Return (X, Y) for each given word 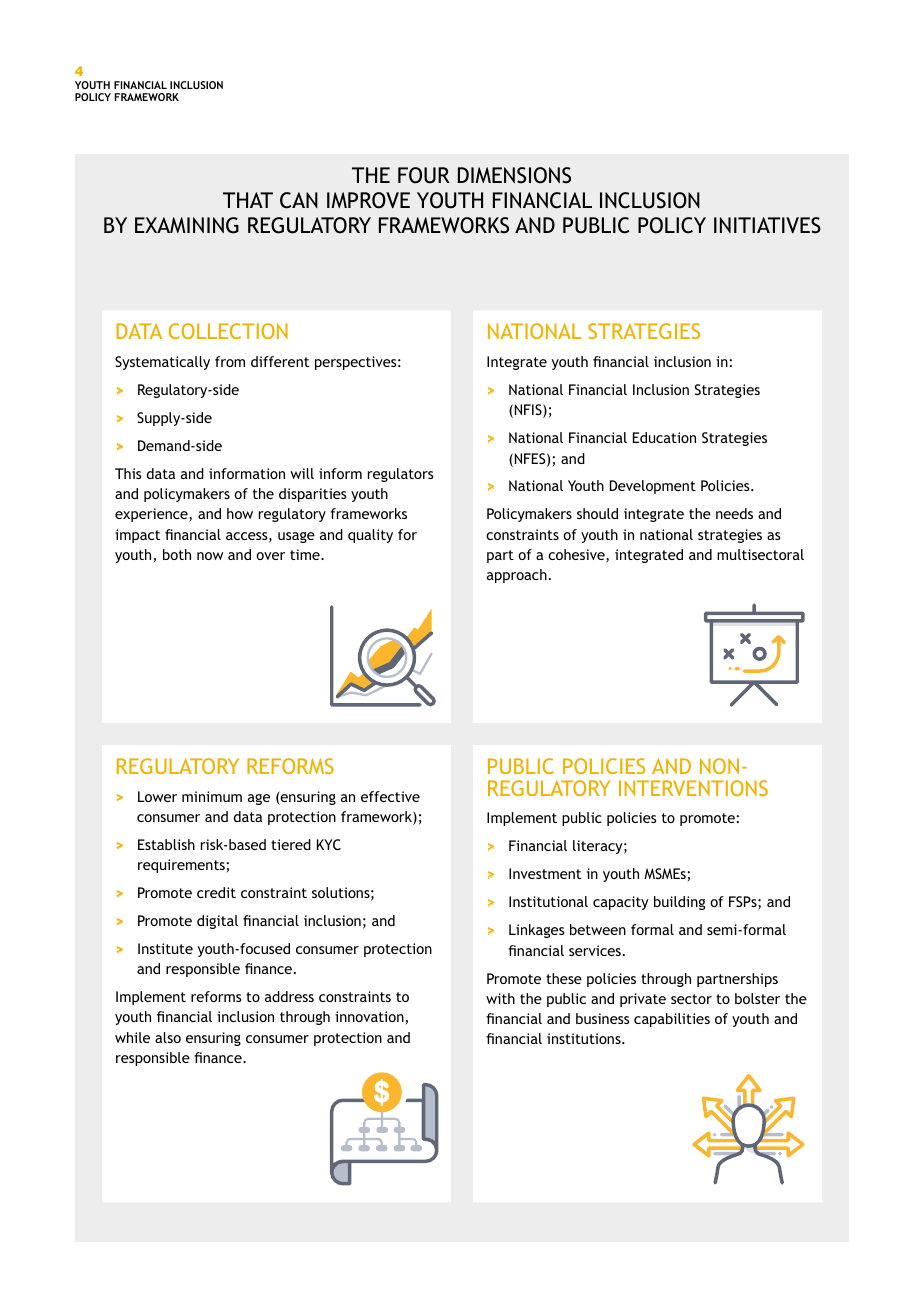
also (168, 1037)
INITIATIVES (767, 225)
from (230, 361)
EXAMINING (187, 225)
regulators (400, 475)
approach (517, 576)
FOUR (424, 175)
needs (734, 513)
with (500, 998)
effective (390, 796)
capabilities (672, 1020)
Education (664, 437)
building (679, 903)
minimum (212, 796)
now (210, 556)
